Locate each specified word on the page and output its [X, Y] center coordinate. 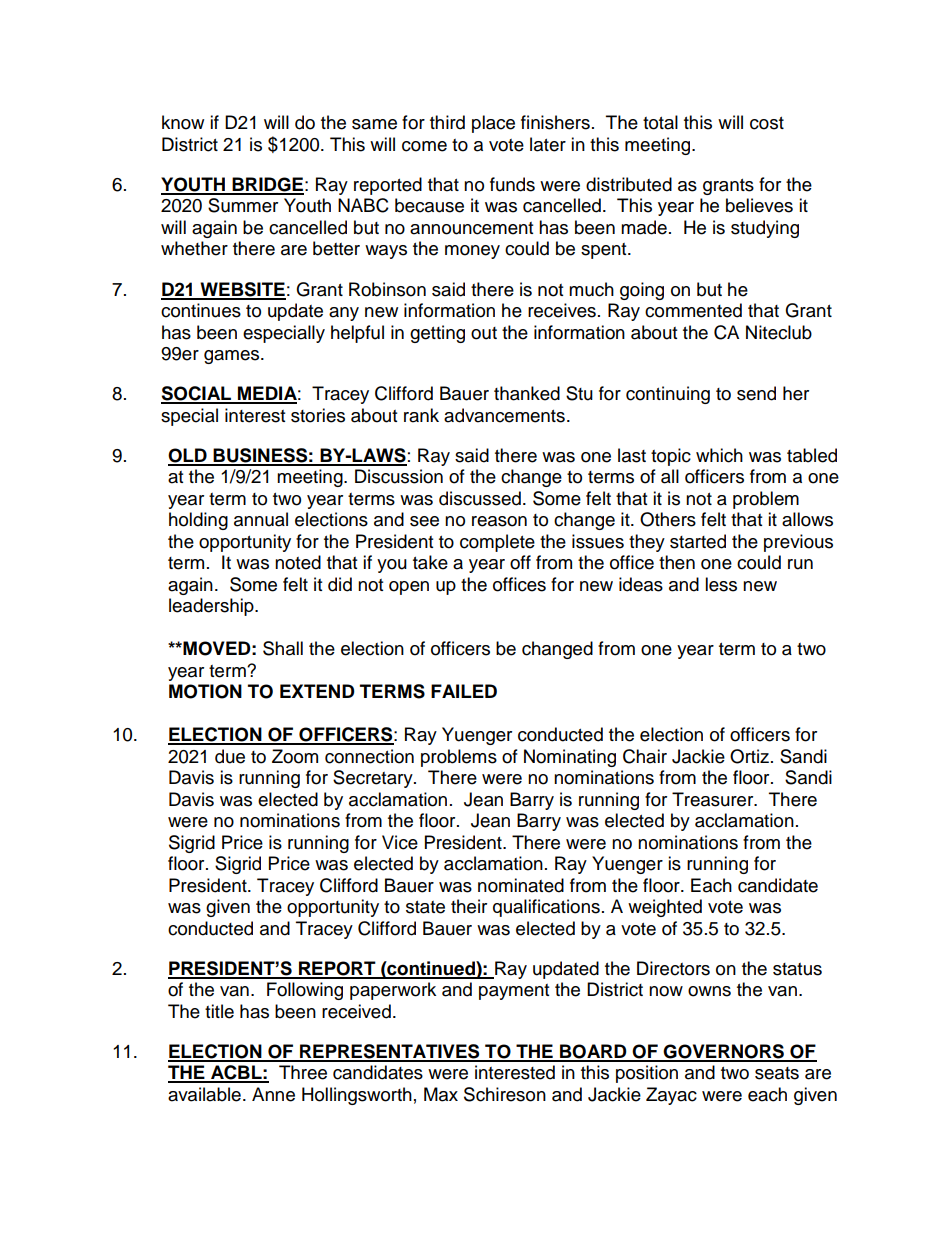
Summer [243, 205]
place [493, 124]
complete [497, 543]
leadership [212, 607]
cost [767, 123]
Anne [273, 1094]
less [721, 584]
